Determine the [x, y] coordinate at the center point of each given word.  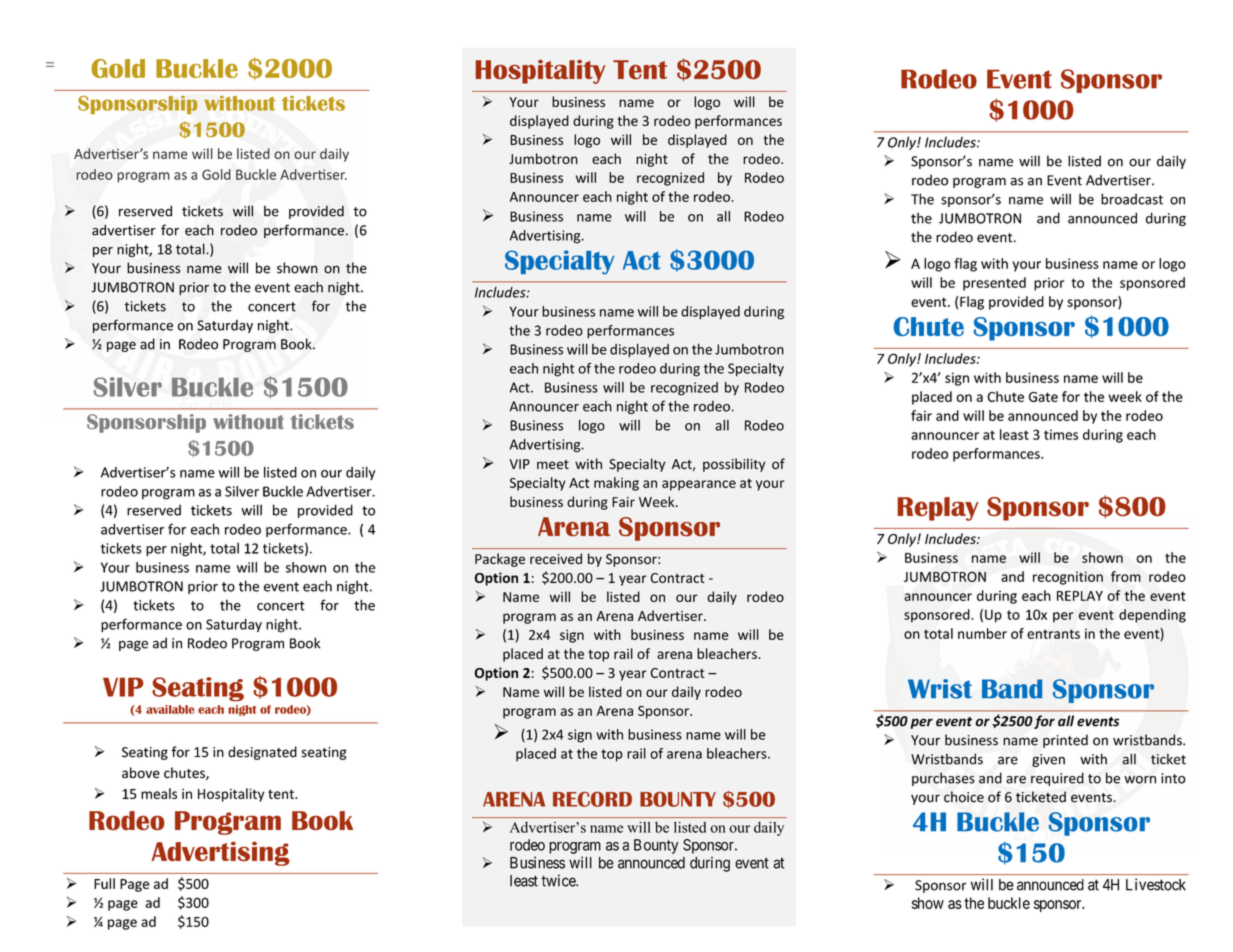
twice [559, 880]
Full [104, 883]
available [170, 709]
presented [994, 284]
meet [553, 465]
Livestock [1156, 884]
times [1061, 434]
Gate [1043, 397]
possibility [734, 465]
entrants [1053, 634]
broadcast [1132, 199]
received [556, 559]
